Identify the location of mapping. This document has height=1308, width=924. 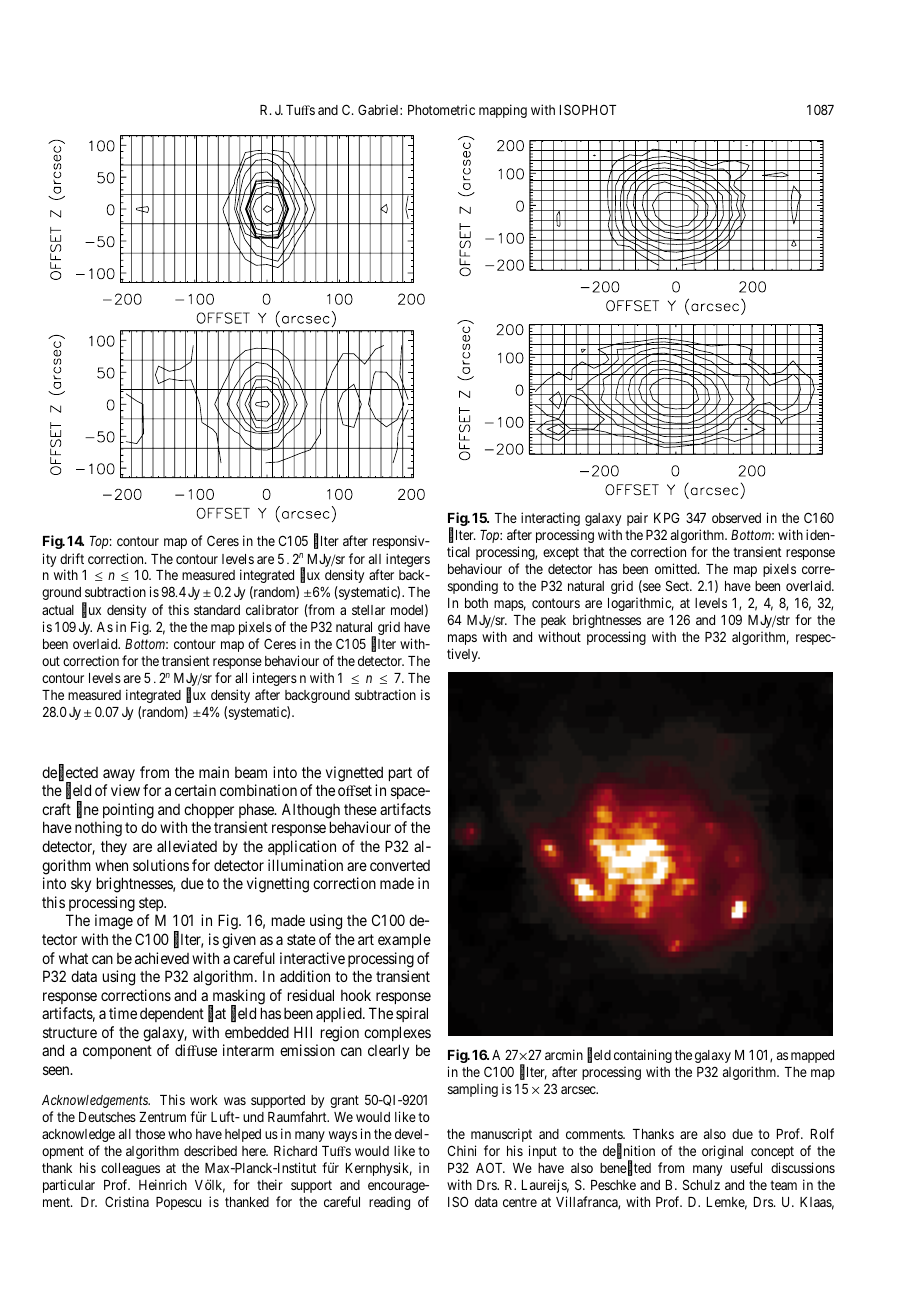
(503, 111).
